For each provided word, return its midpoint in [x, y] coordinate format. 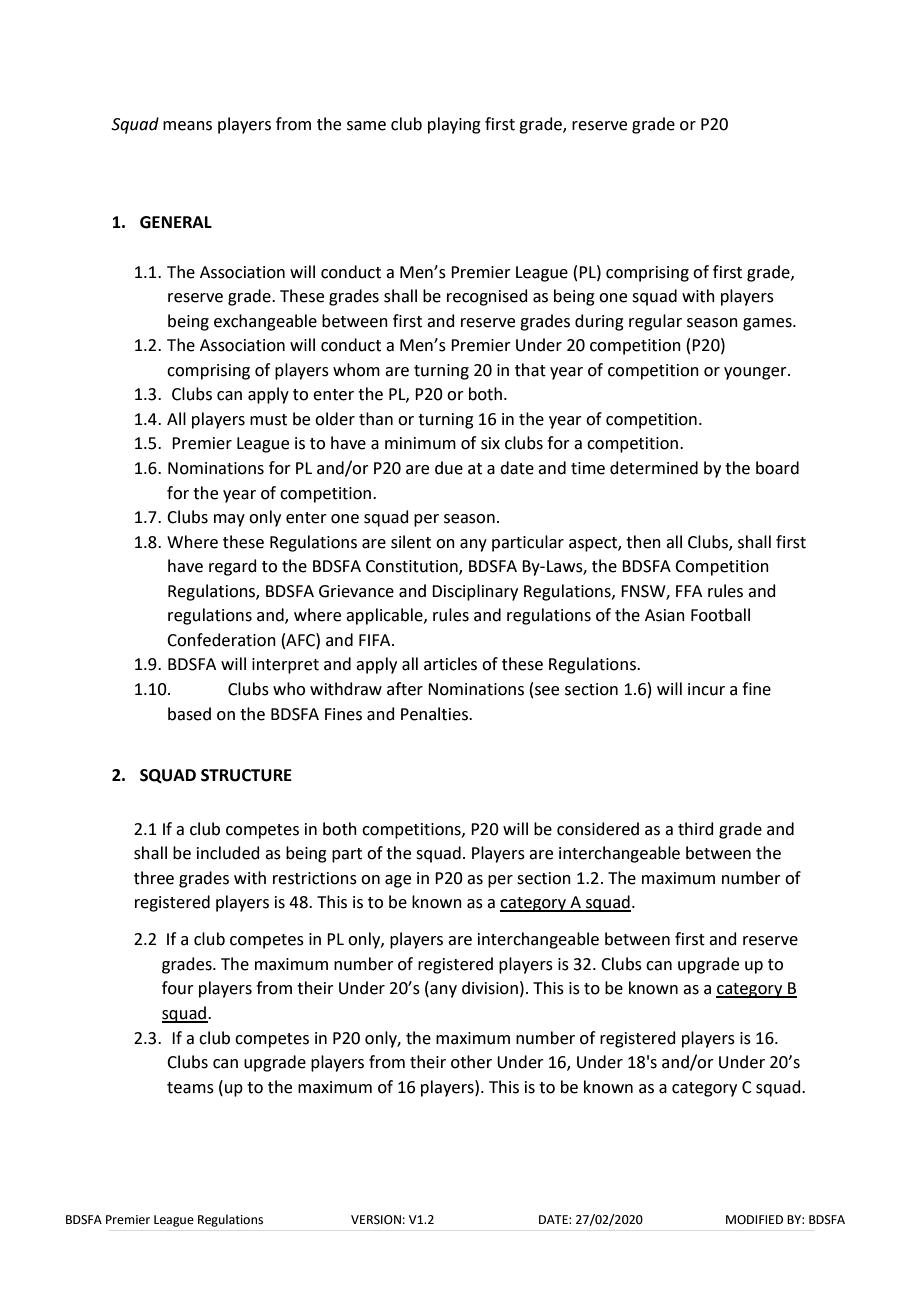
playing [454, 125]
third [696, 829]
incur [706, 689]
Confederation [221, 640]
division [490, 988]
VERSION [376, 1220]
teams [190, 1088]
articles [450, 664]
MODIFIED [754, 1220]
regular [655, 322]
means [187, 126]
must [268, 420]
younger [756, 373]
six [490, 443]
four [178, 988]
